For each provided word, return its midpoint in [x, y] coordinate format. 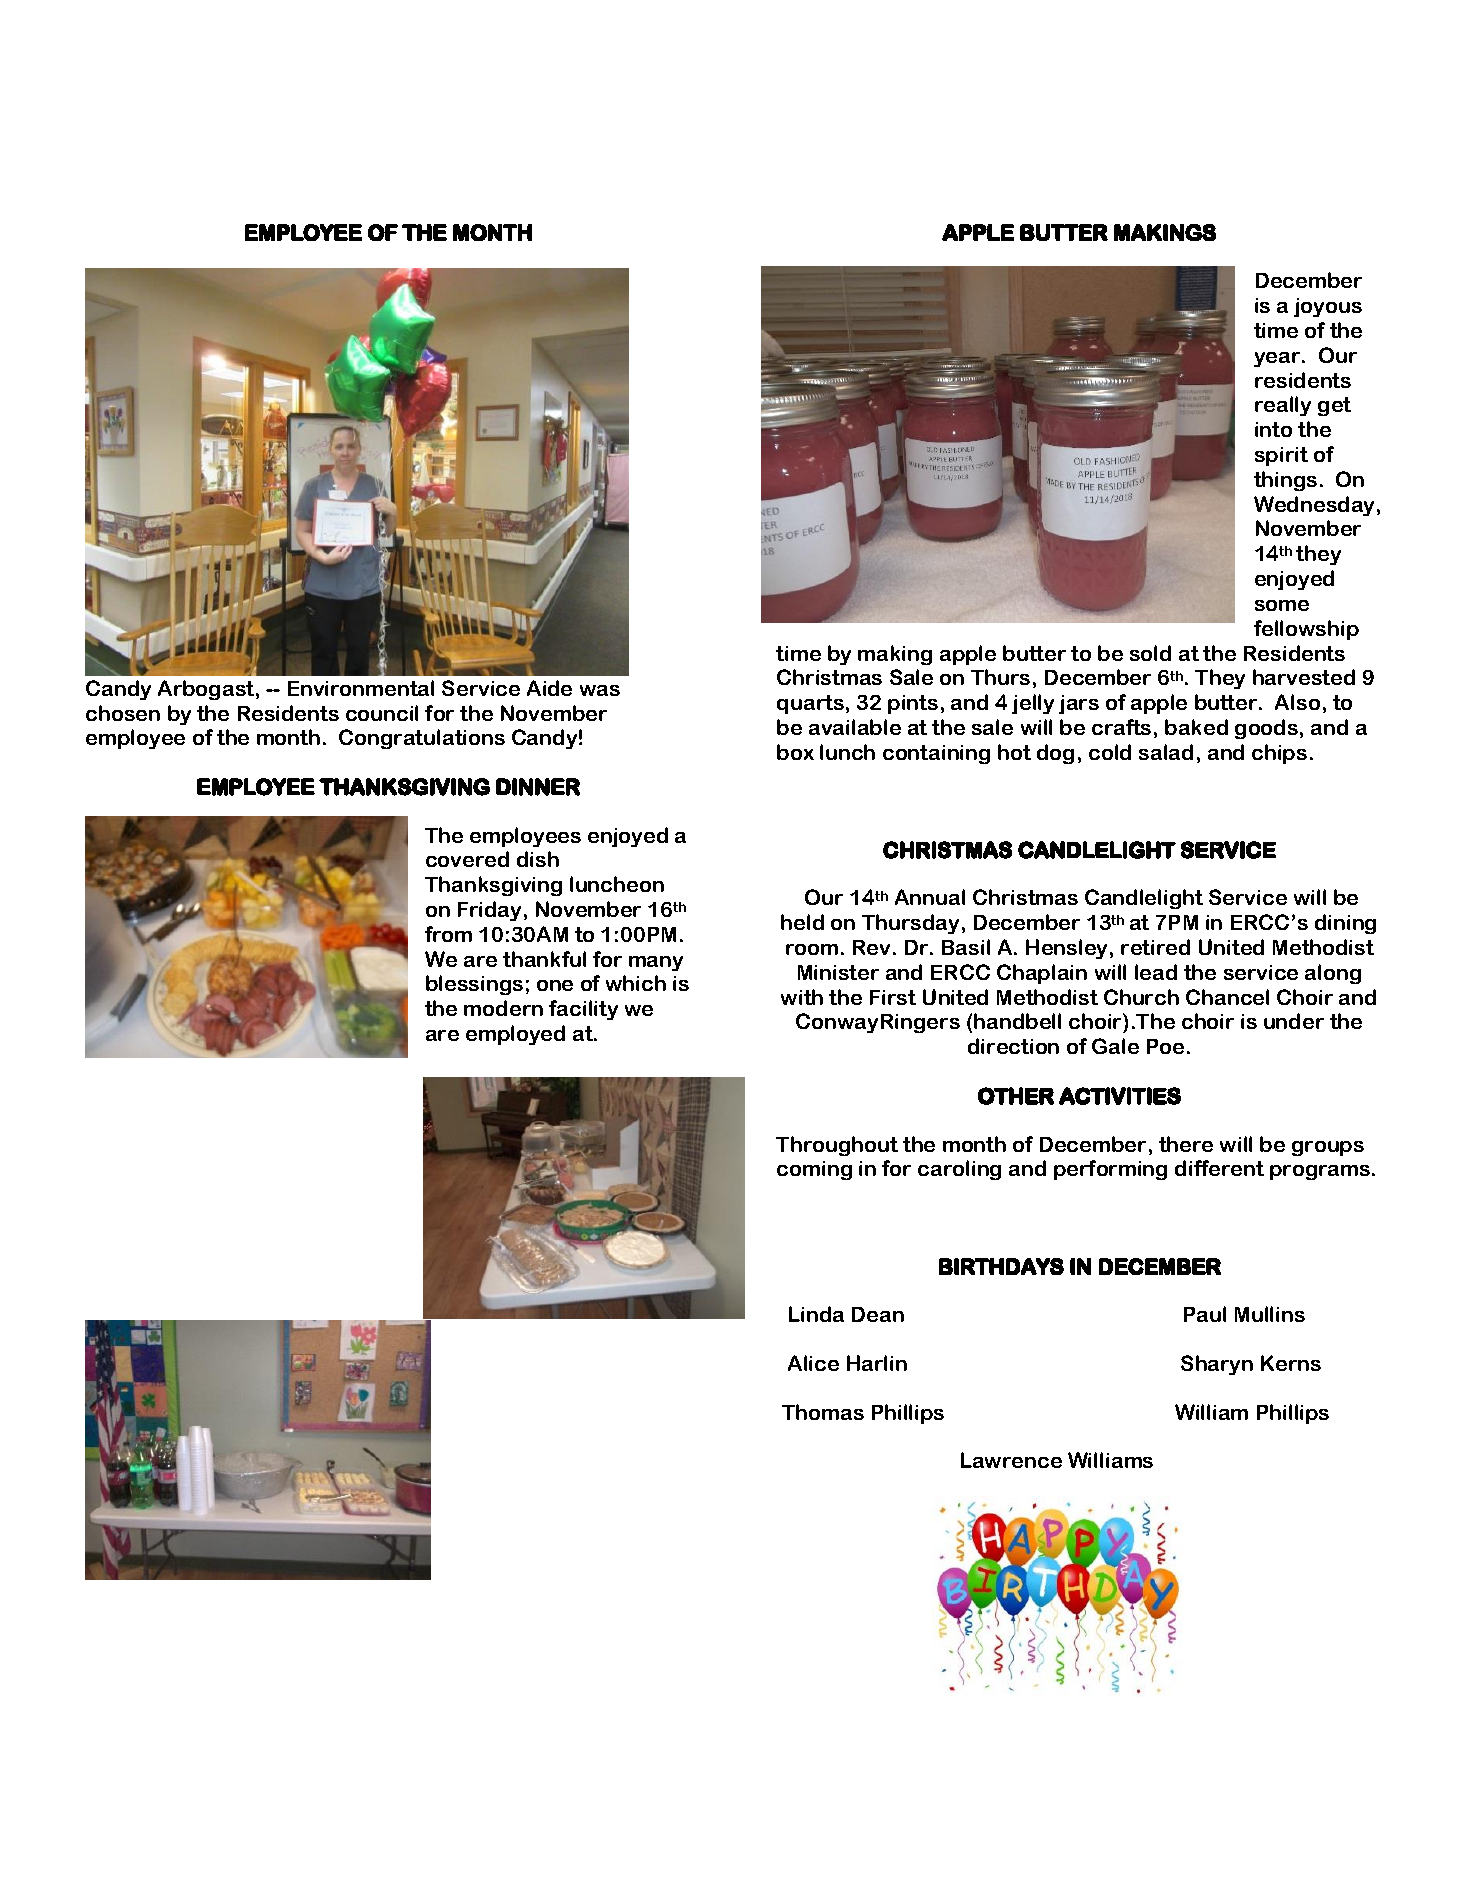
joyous [1328, 307]
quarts [810, 704]
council [382, 713]
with [802, 997]
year [1278, 359]
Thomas [823, 1412]
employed [515, 1035]
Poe [1165, 1046]
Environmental [361, 688]
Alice [813, 1363]
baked [1196, 727]
